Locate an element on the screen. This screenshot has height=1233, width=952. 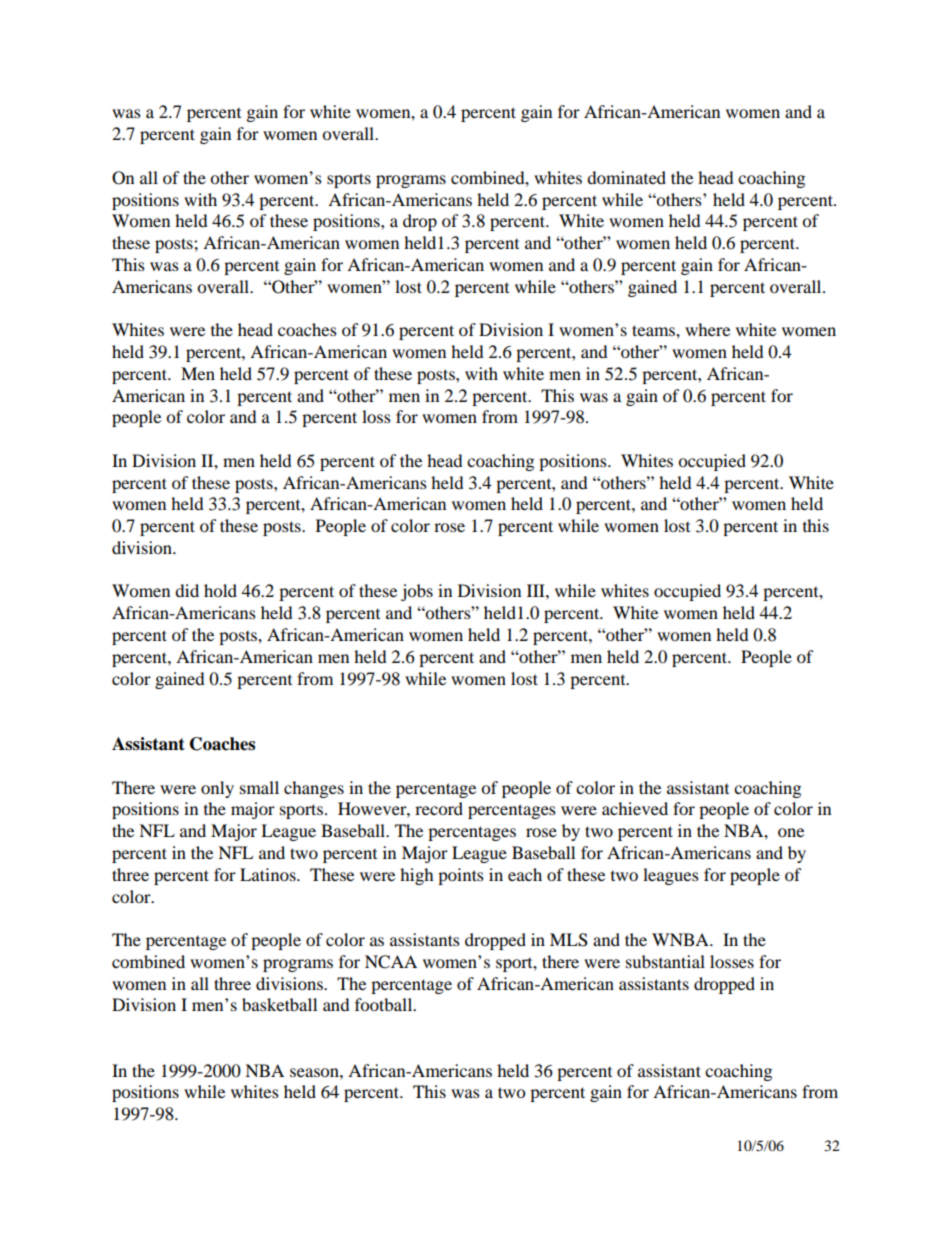
where is located at coordinates (707, 329).
